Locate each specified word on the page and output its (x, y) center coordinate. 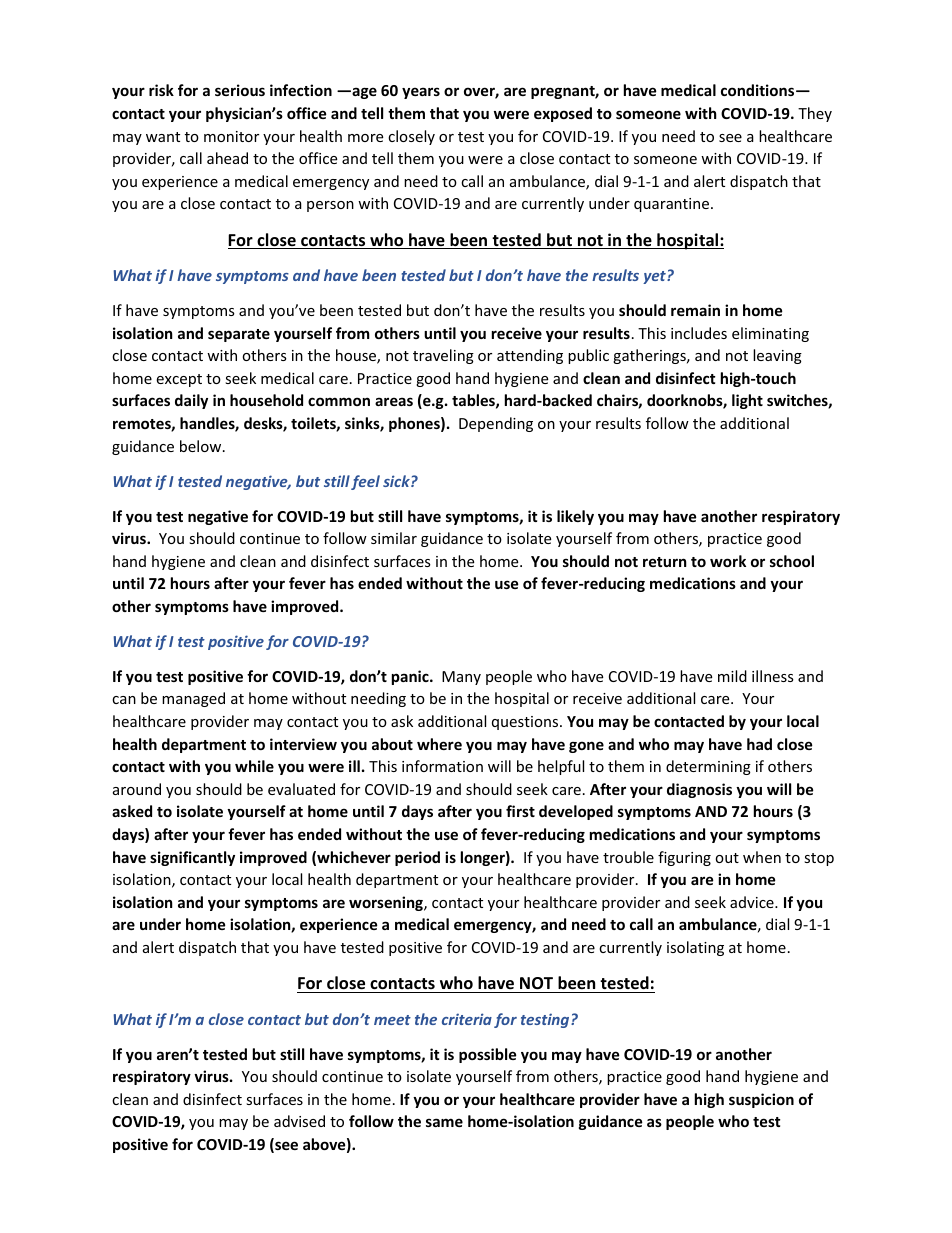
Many (461, 678)
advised (299, 1121)
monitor (231, 136)
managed (193, 699)
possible (488, 1055)
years (421, 93)
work (728, 561)
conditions (759, 90)
